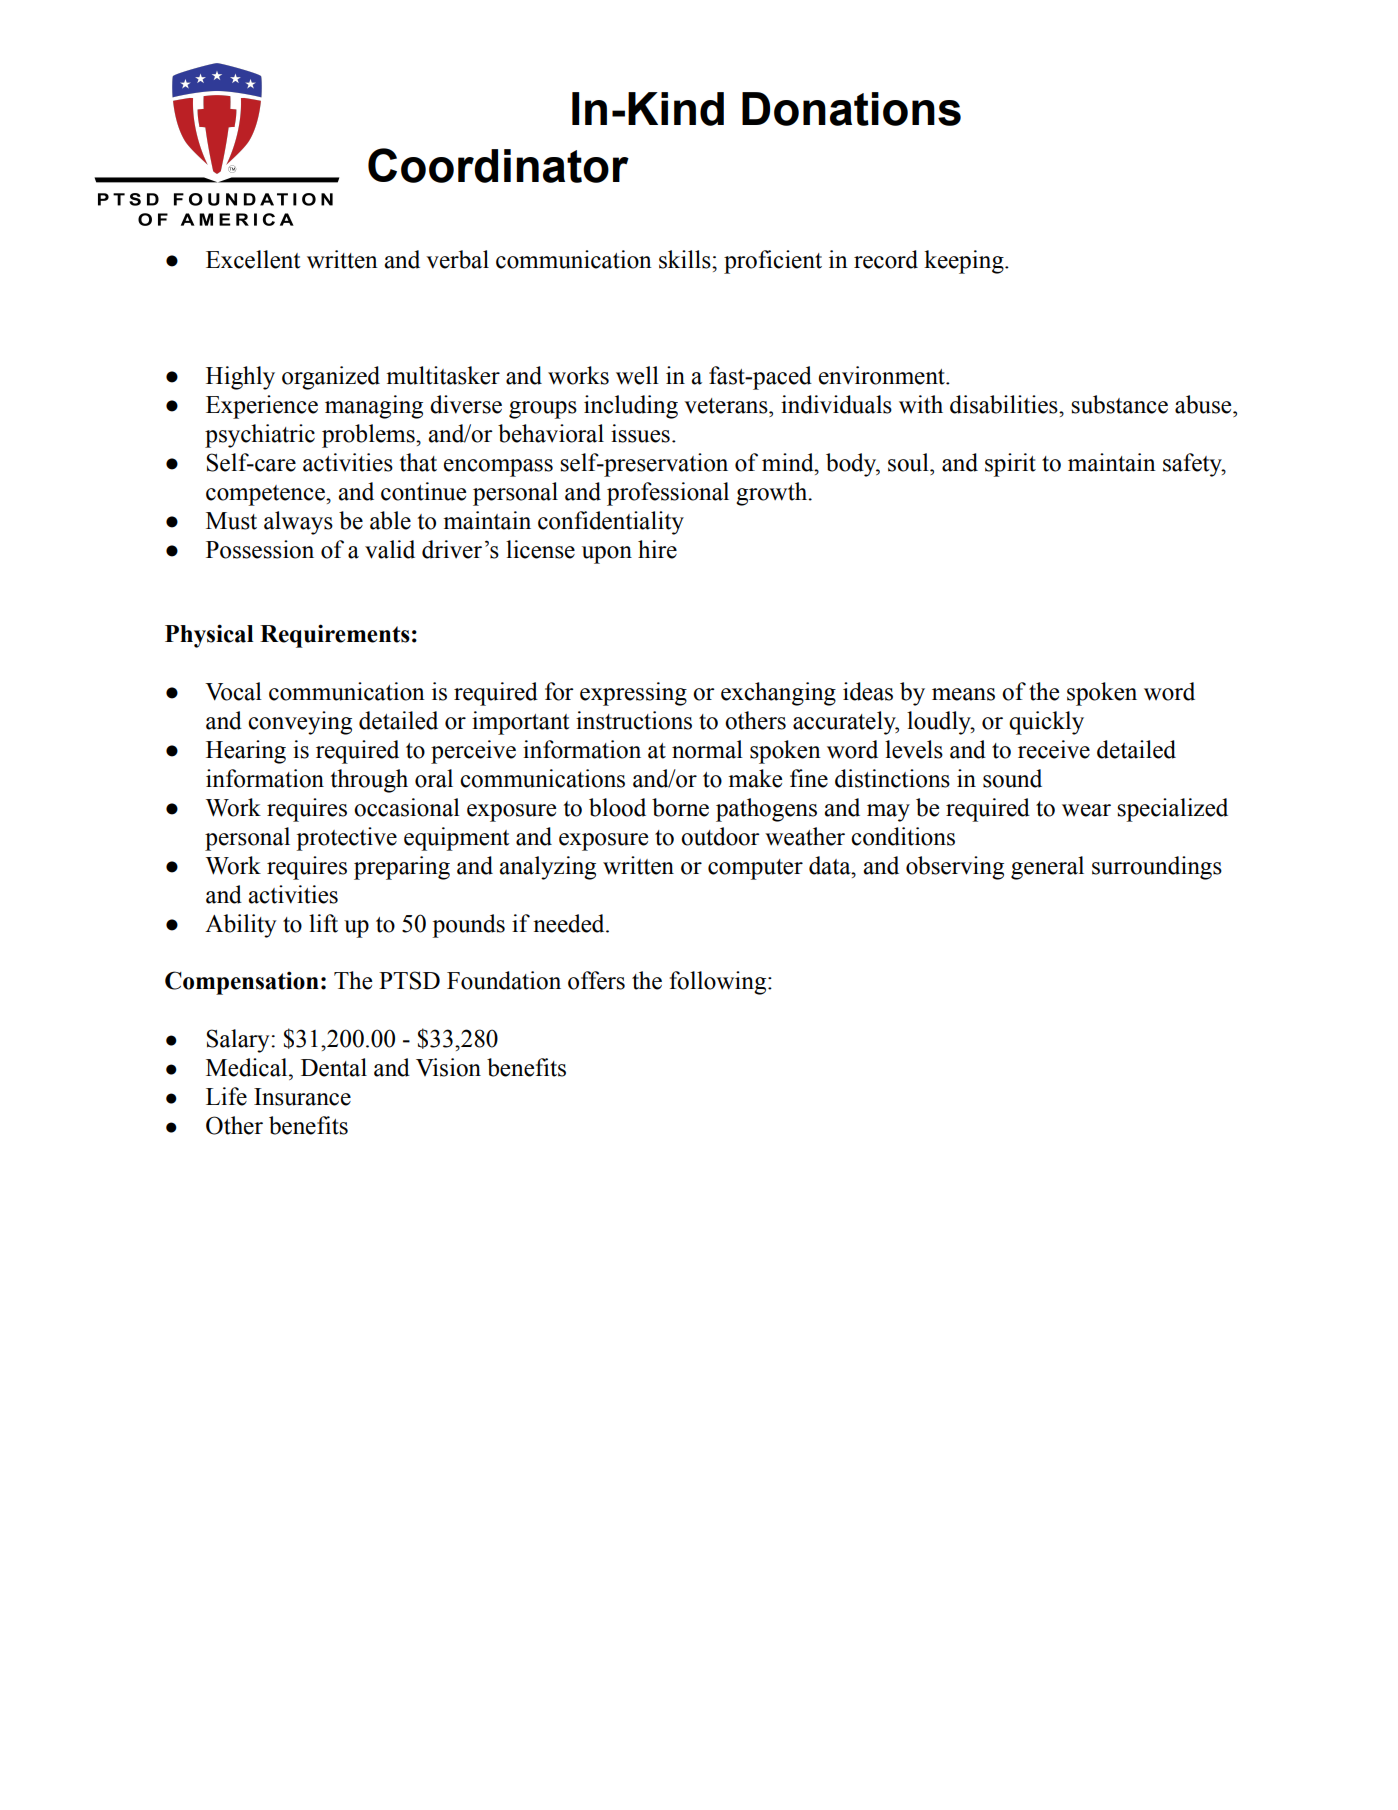 This document has height=1810, width=1398. What do you see at coordinates (965, 262) in the document?
I see `keeping` at bounding box center [965, 262].
